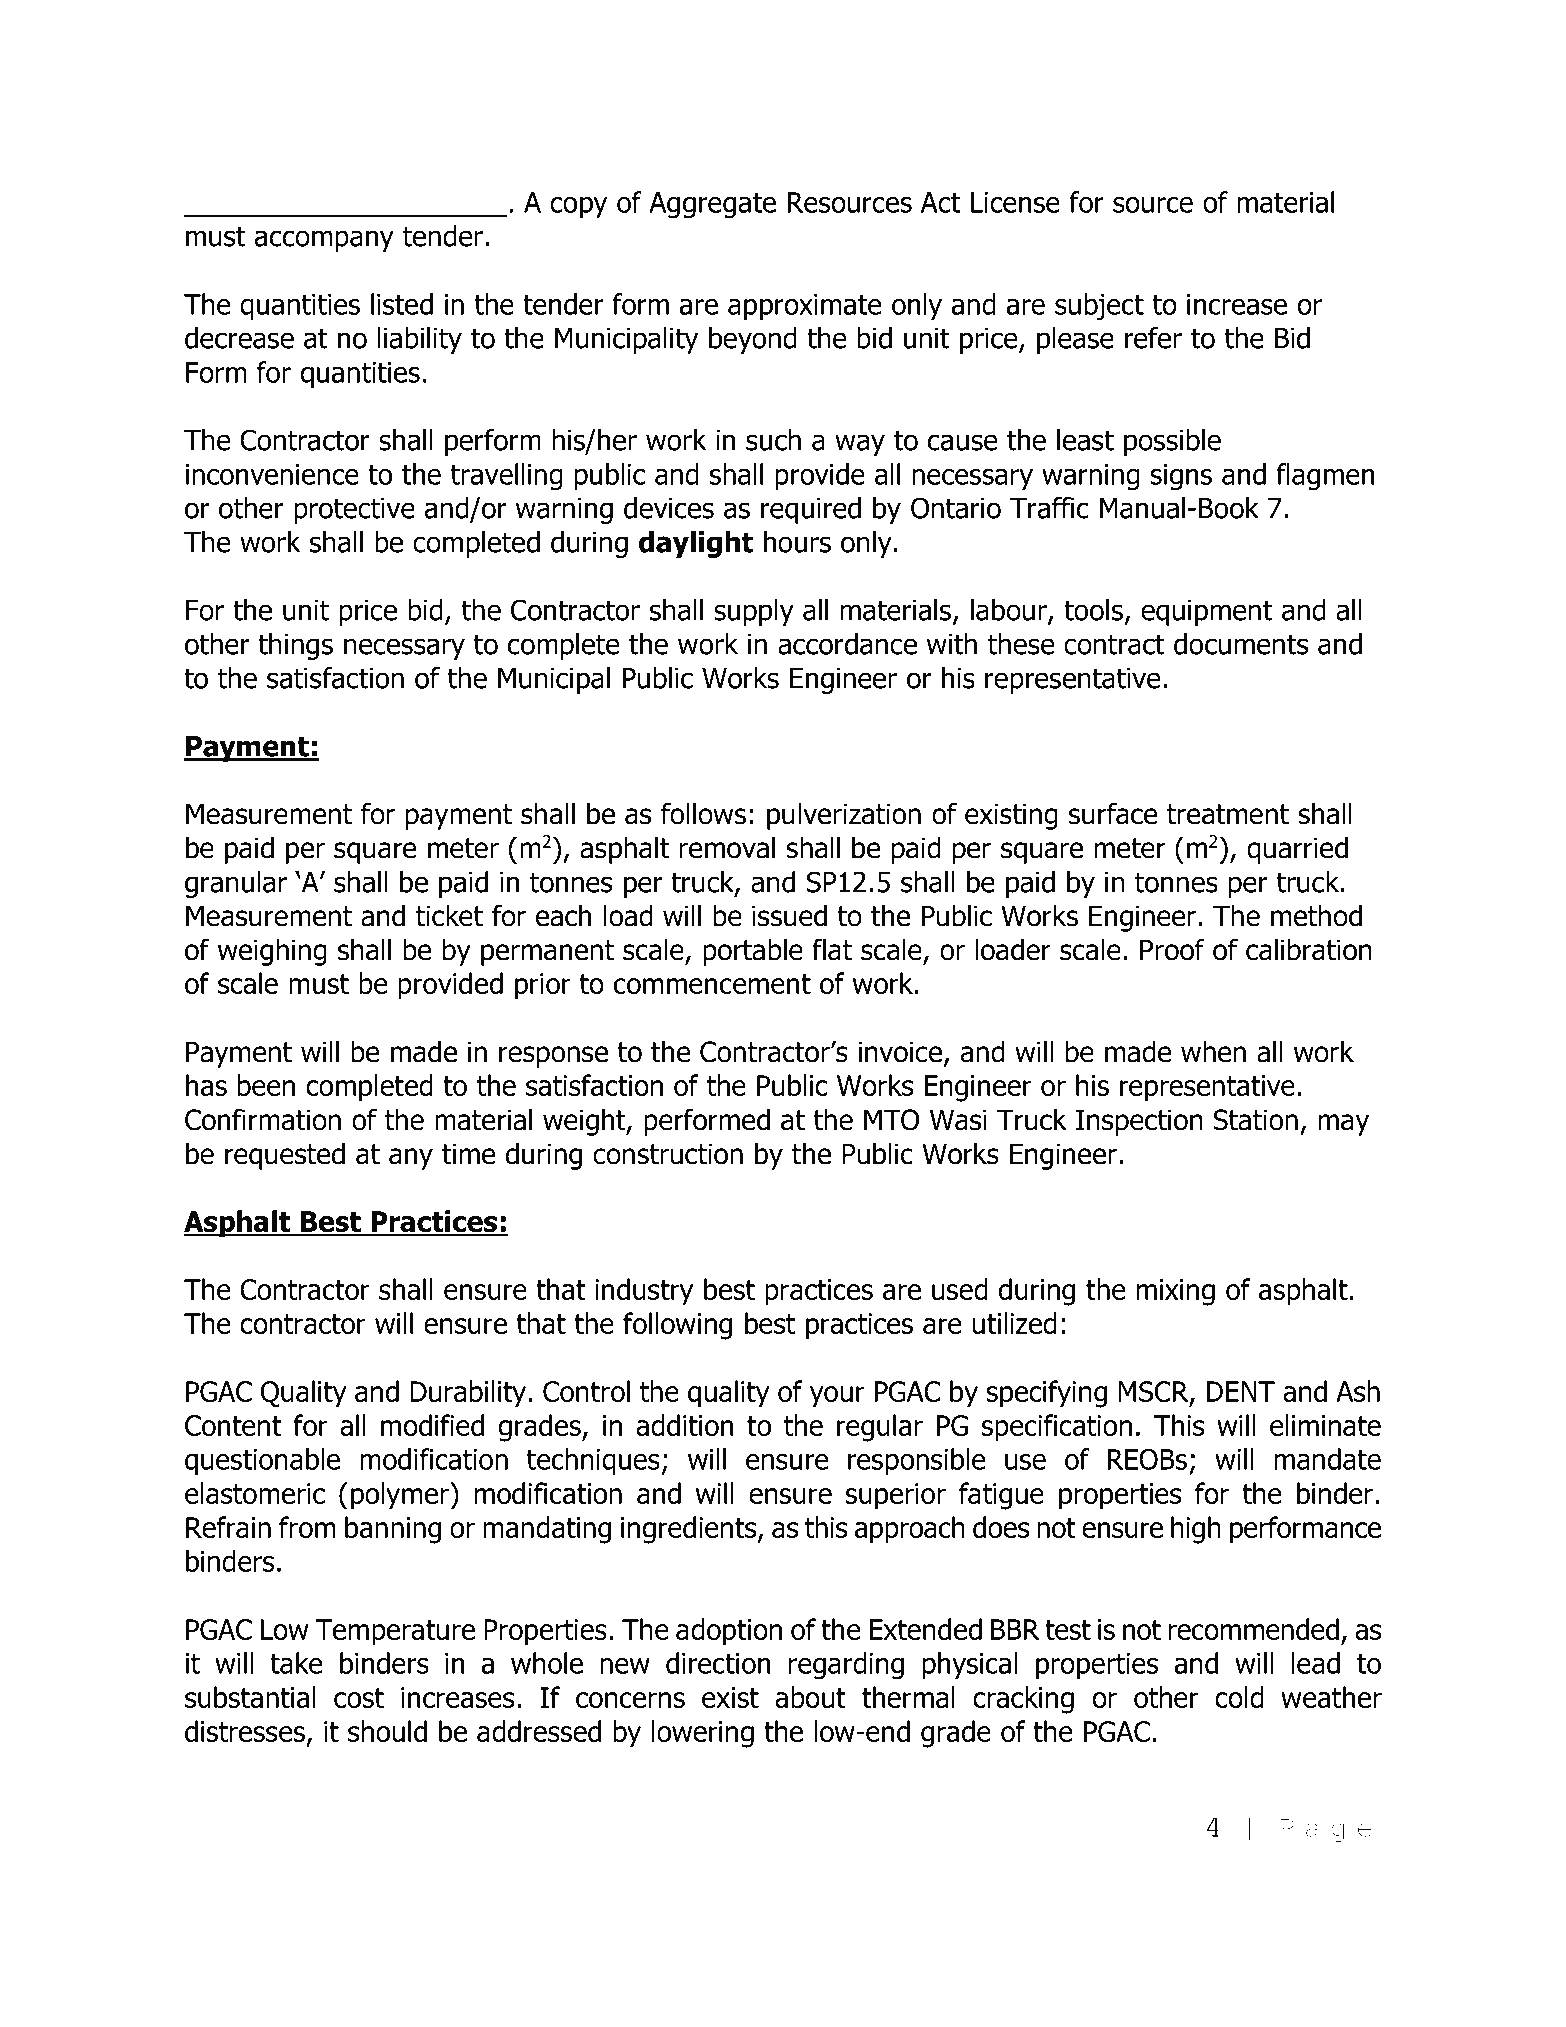  I want to click on mixing, so click(1176, 1292).
